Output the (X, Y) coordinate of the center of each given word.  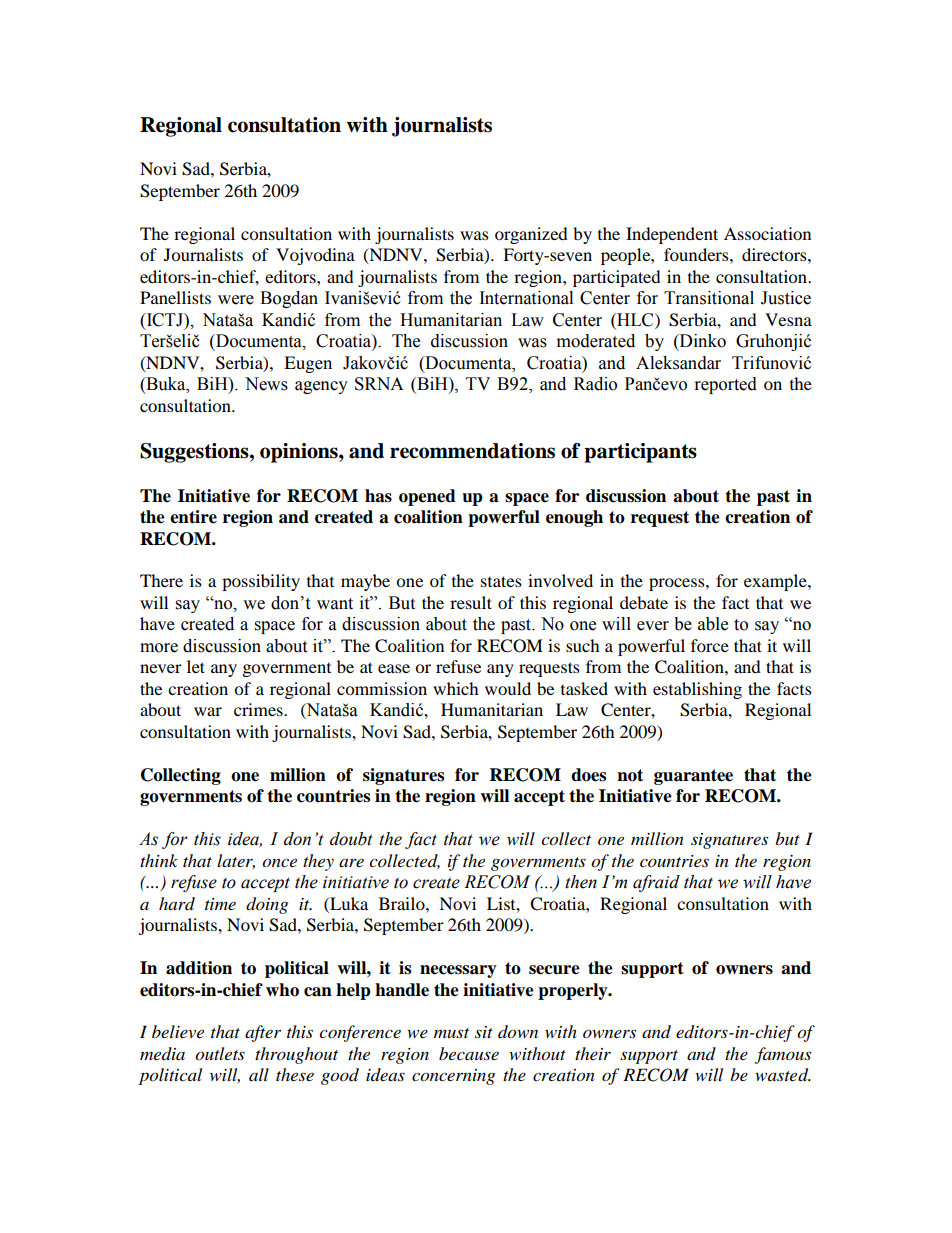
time (220, 904)
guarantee (693, 777)
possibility (261, 582)
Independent (672, 235)
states (501, 581)
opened (427, 497)
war (208, 711)
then (581, 882)
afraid (656, 883)
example (776, 582)
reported (726, 385)
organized (531, 235)
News (266, 384)
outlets (220, 1054)
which (456, 688)
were (236, 300)
